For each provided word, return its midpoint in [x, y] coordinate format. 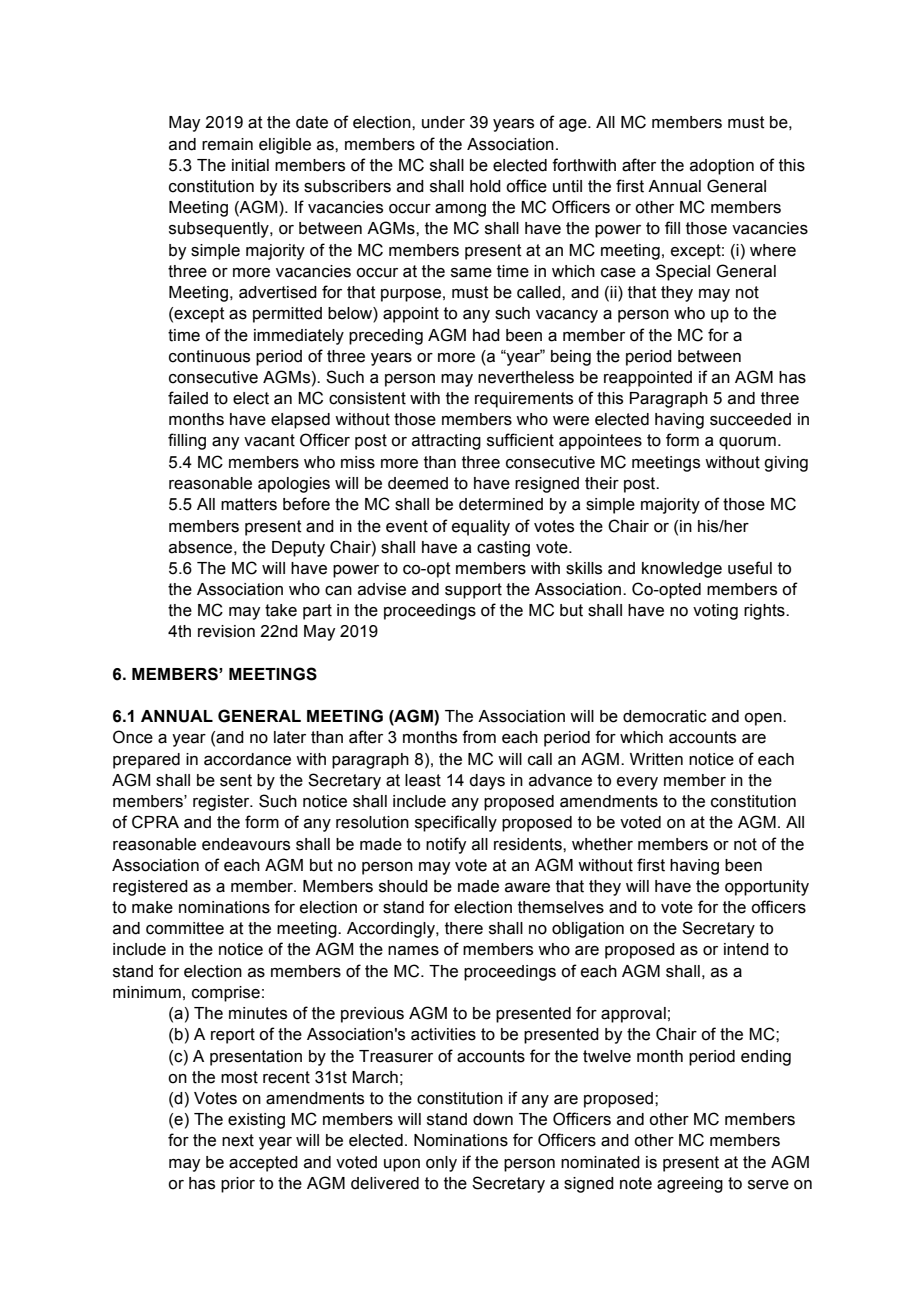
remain [227, 144]
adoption [722, 167]
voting [715, 612]
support [473, 591]
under [443, 122]
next [238, 1140]
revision [226, 631]
